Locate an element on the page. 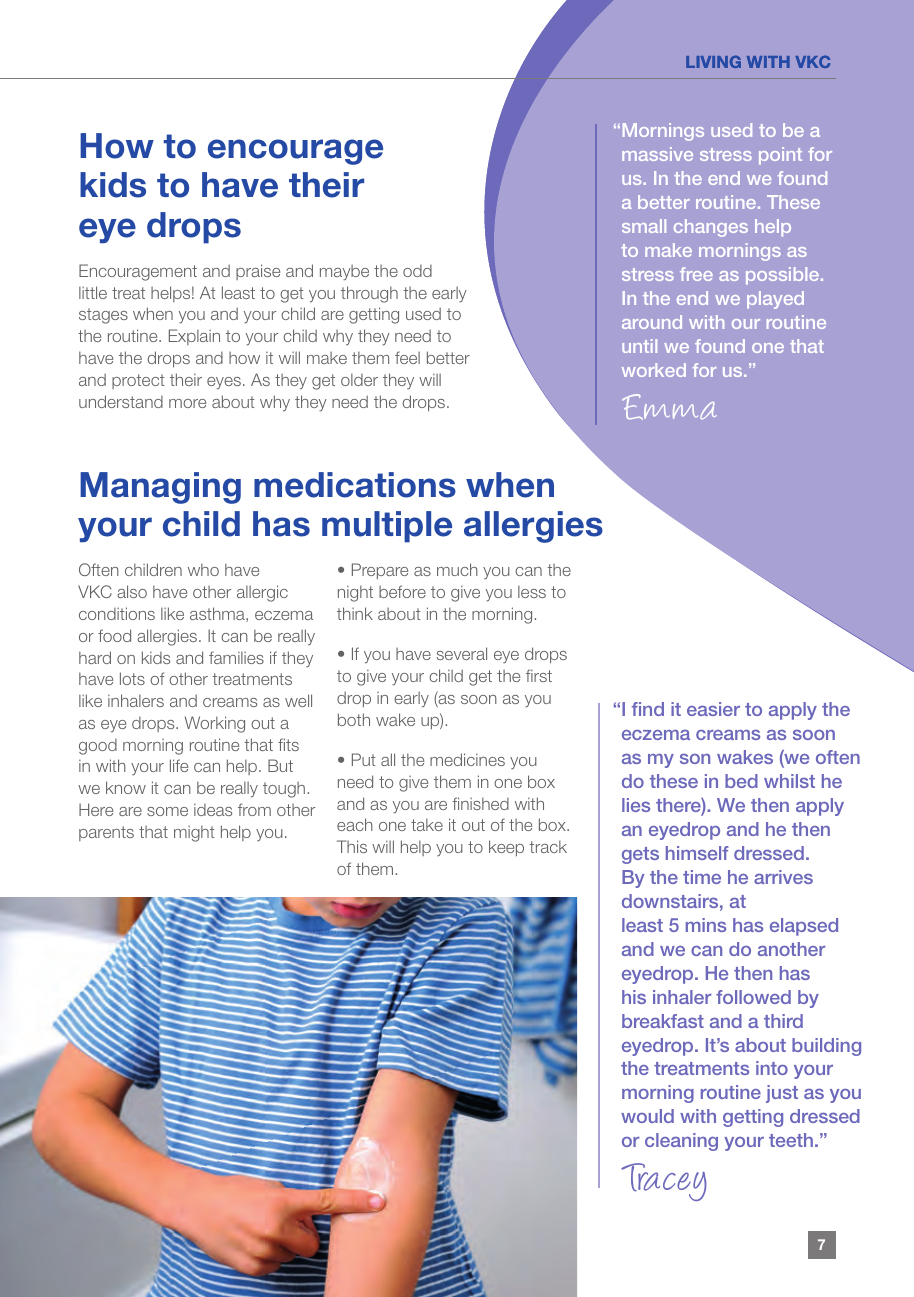 The image size is (914, 1297). praise is located at coordinates (258, 272).
